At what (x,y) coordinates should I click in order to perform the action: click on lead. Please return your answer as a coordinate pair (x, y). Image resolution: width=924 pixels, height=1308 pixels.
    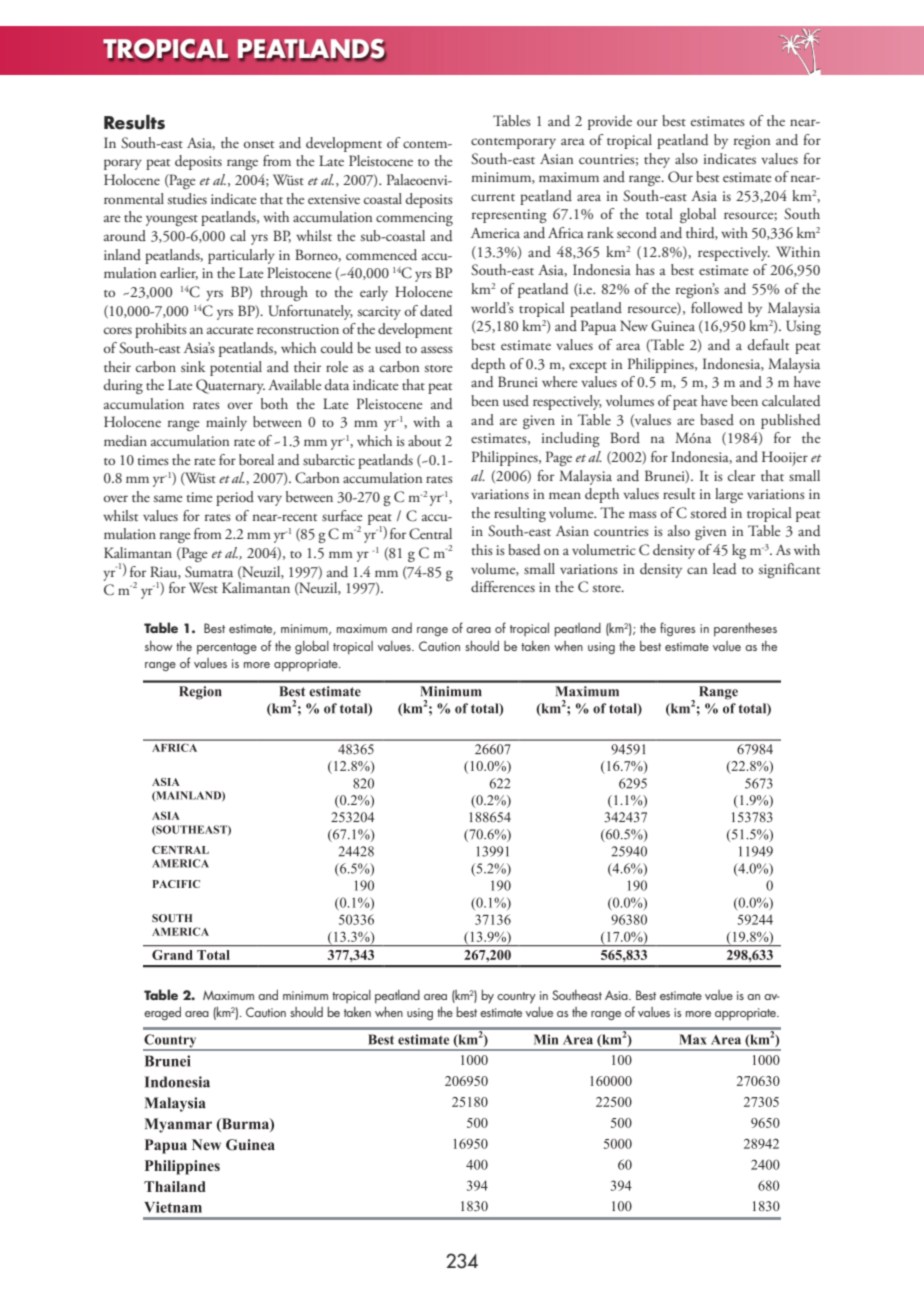
    Looking at the image, I should click on (725, 569).
